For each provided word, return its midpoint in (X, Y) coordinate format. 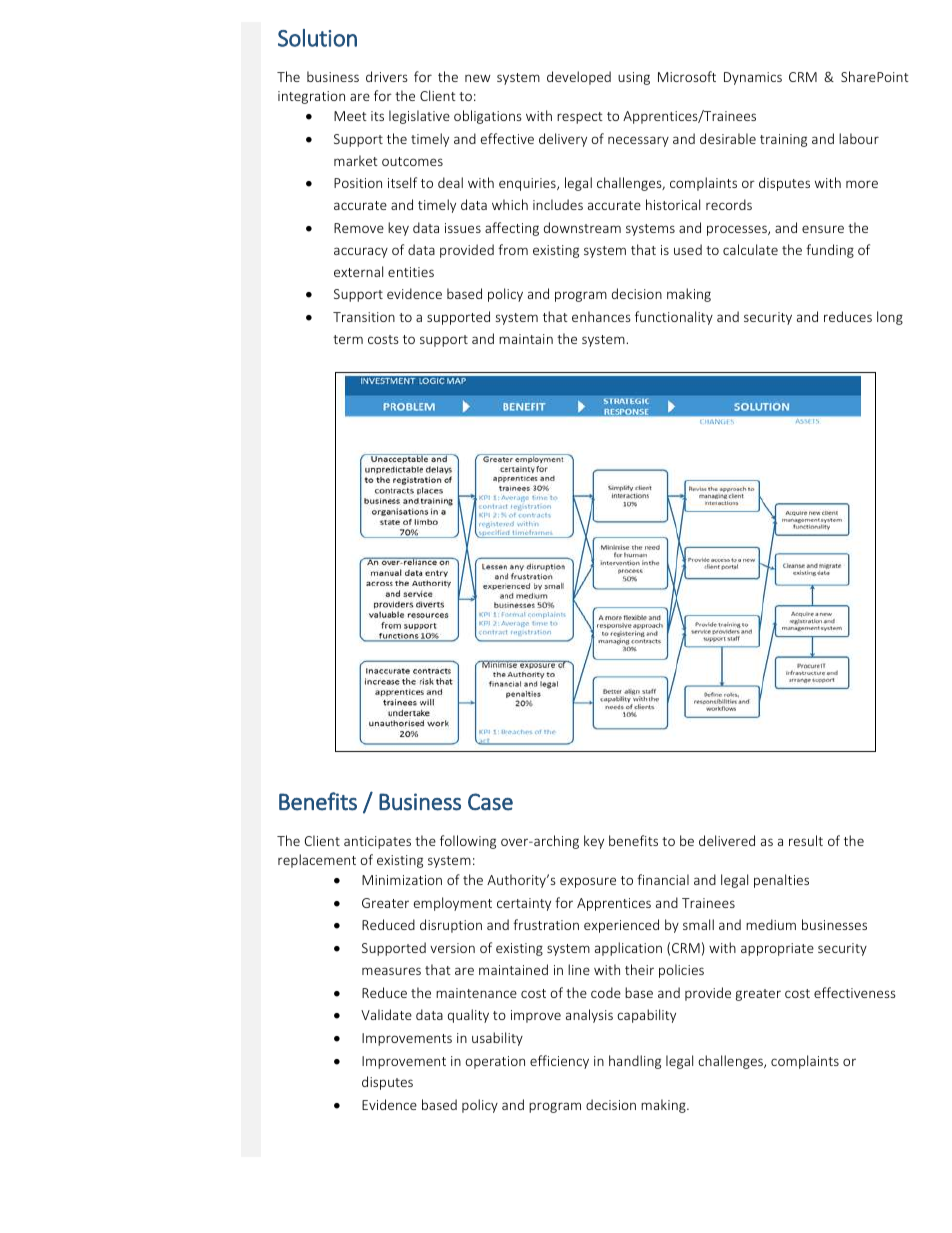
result (806, 840)
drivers (387, 76)
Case (490, 802)
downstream (582, 227)
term (348, 339)
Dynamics (753, 78)
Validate (386, 1014)
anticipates (377, 842)
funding (830, 251)
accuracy (361, 252)
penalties (781, 881)
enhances (601, 316)
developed (579, 78)
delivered (727, 840)
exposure (588, 882)
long (890, 318)
